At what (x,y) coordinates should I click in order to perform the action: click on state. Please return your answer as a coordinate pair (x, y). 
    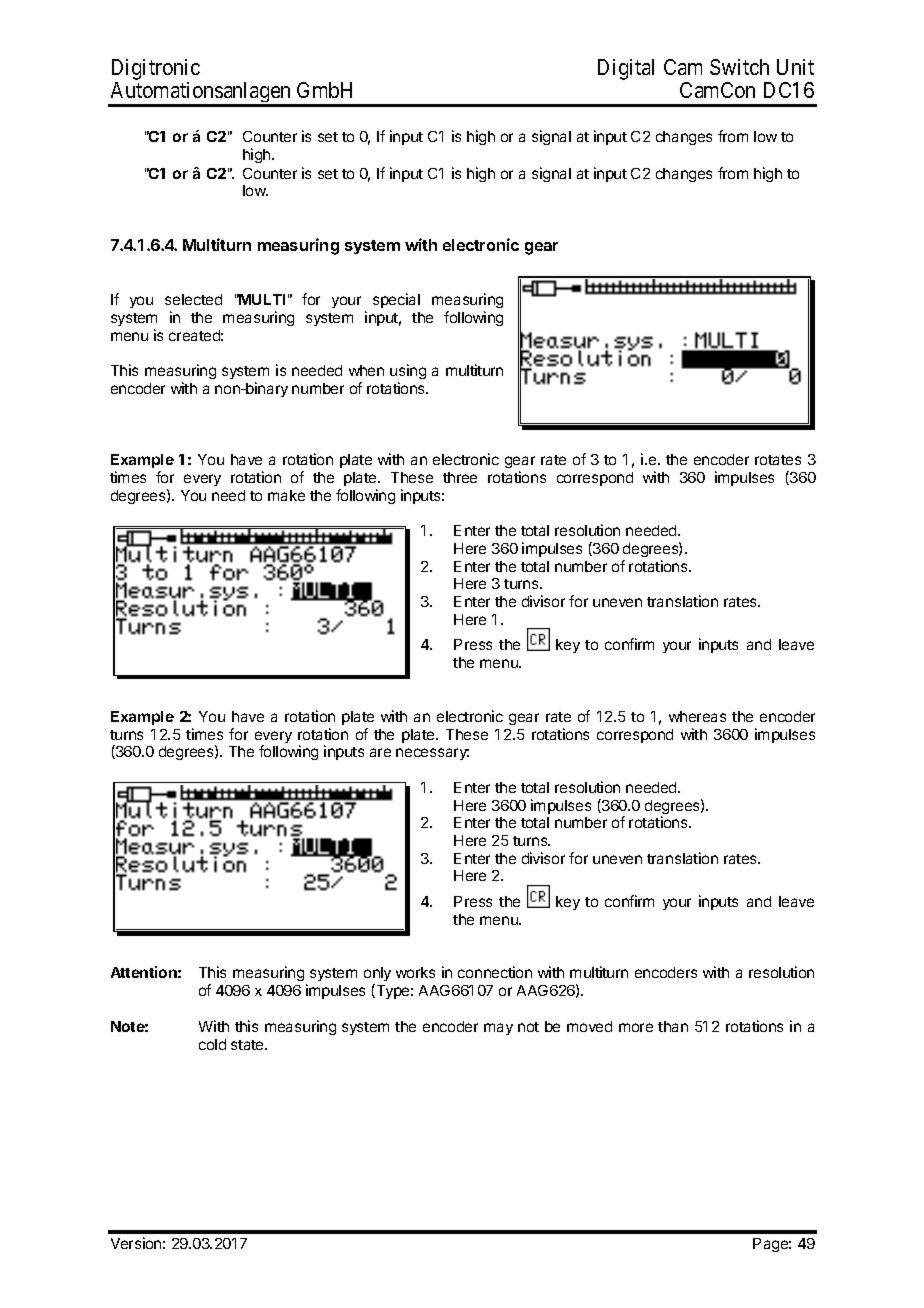
    Looking at the image, I should click on (248, 1045).
